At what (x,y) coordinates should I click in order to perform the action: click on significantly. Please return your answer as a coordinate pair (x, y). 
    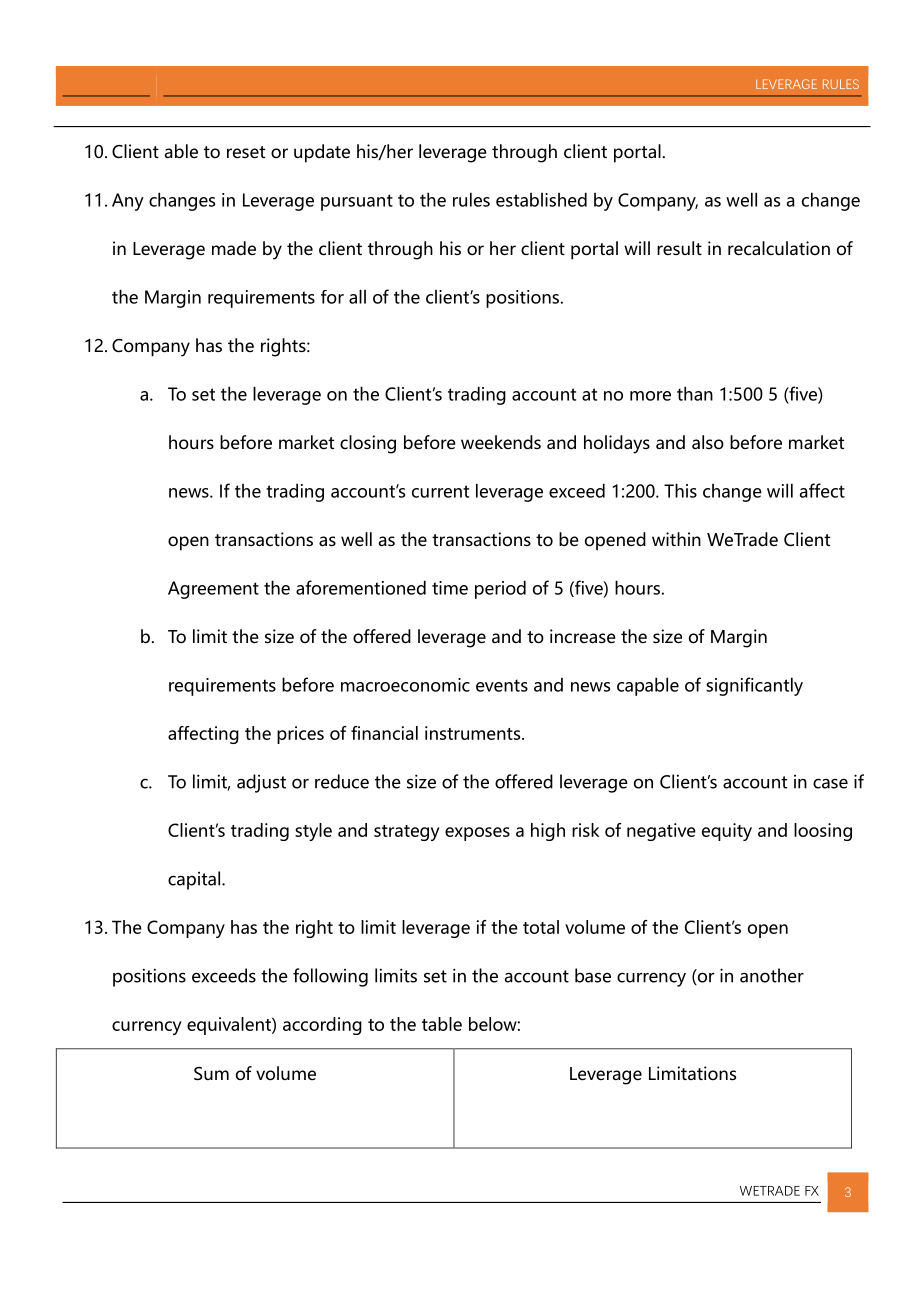
    Looking at the image, I should click on (754, 686).
